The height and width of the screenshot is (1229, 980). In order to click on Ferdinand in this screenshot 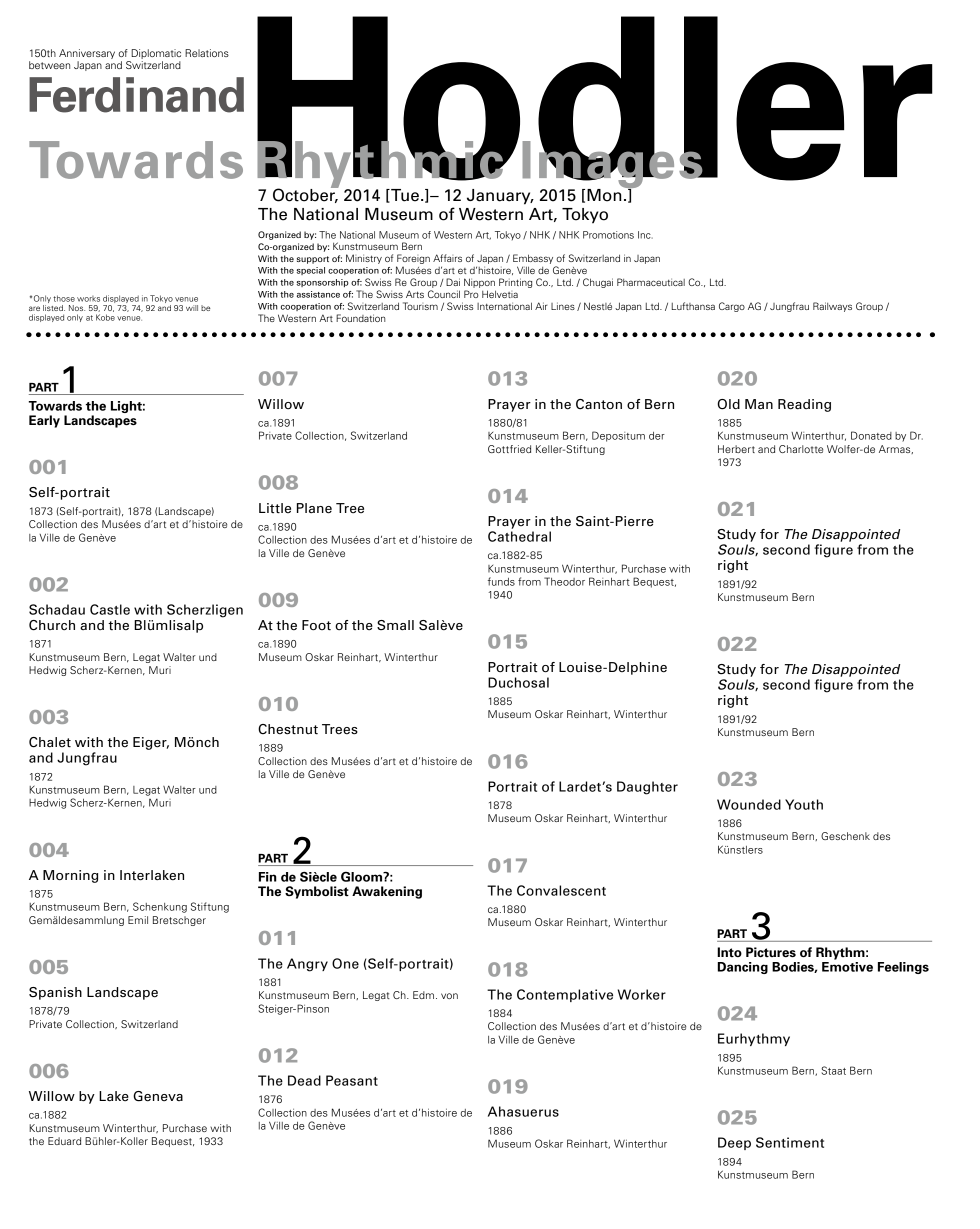, I will do `click(136, 95)`.
